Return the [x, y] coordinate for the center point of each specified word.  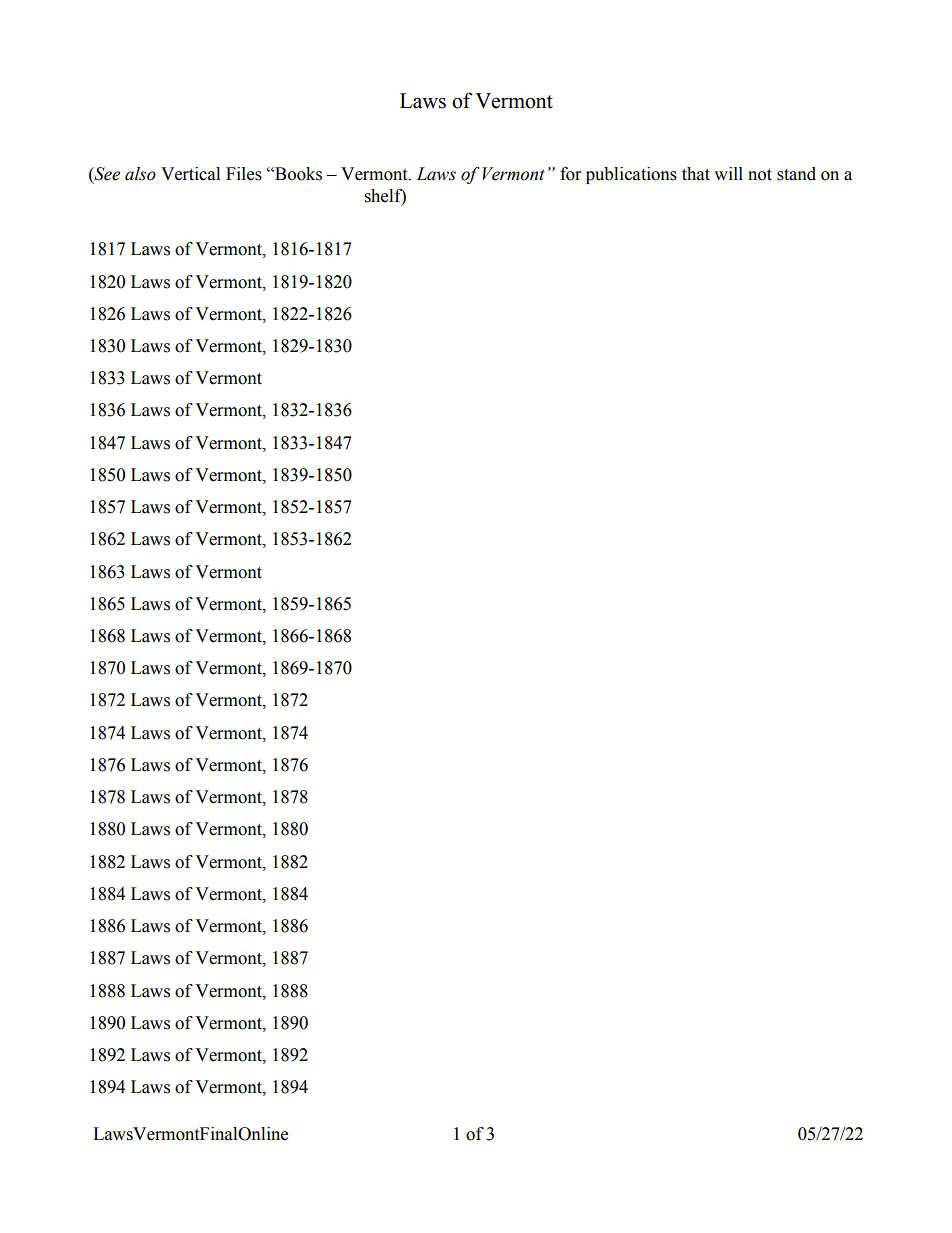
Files [244, 174]
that [696, 174]
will [728, 173]
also [140, 174]
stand [796, 174]
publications [631, 175]
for [570, 174]
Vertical [190, 174]
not [760, 175]
